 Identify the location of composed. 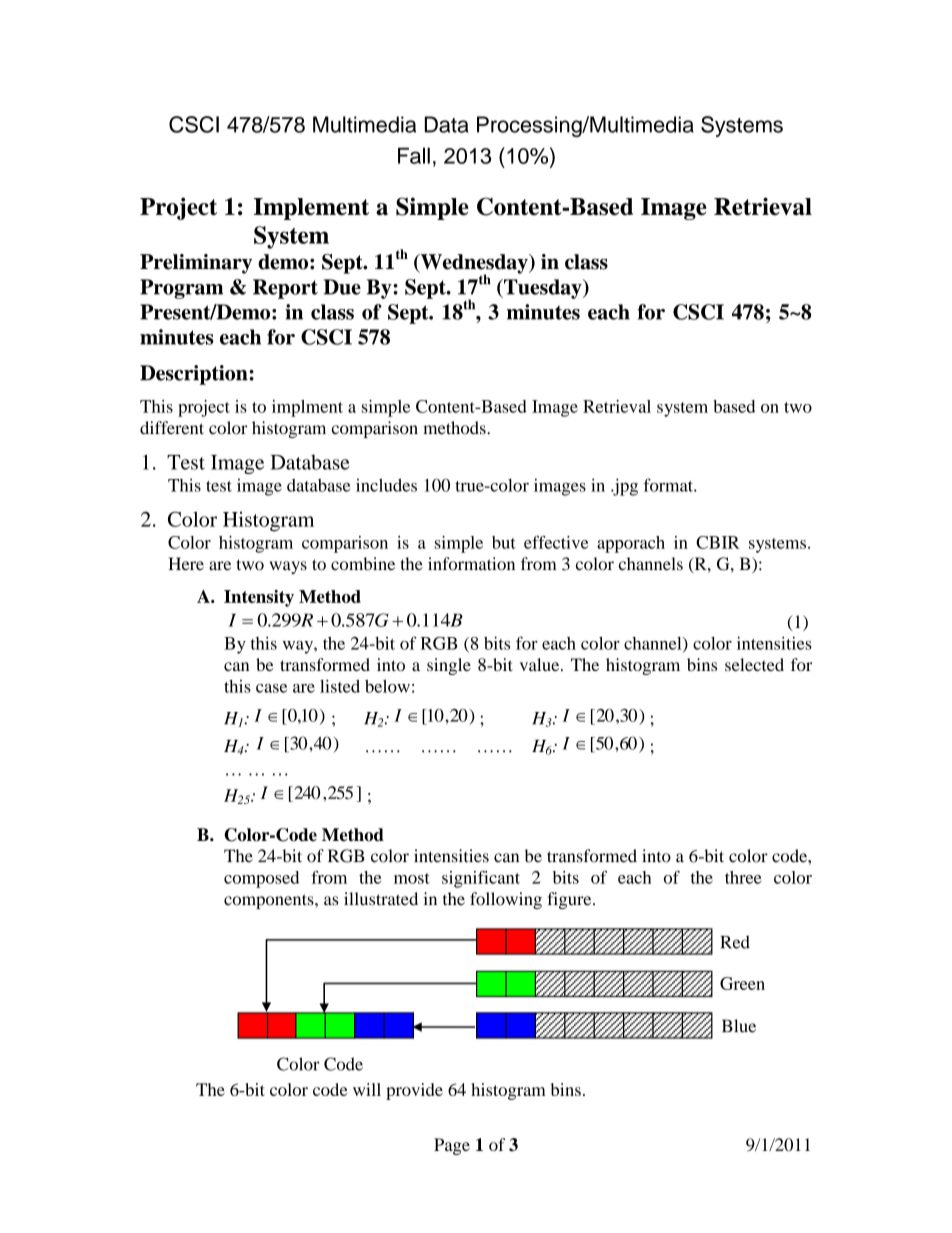
(261, 879).
